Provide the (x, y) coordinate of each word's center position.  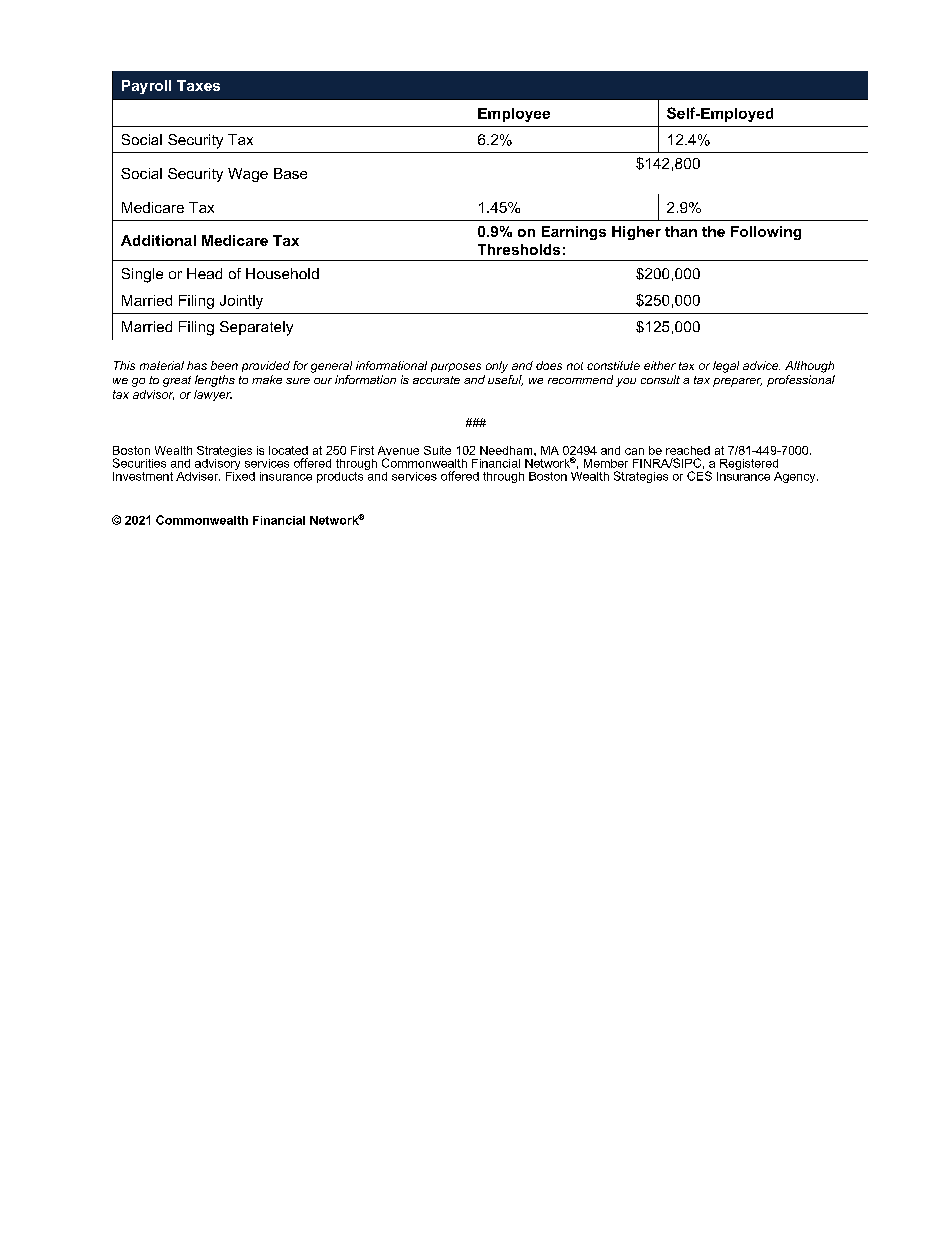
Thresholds (519, 249)
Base (290, 173)
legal (726, 367)
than (681, 231)
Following (766, 233)
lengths (215, 381)
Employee (514, 115)
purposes (456, 367)
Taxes (198, 85)
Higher (636, 233)
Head (204, 273)
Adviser (198, 476)
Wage (248, 175)
